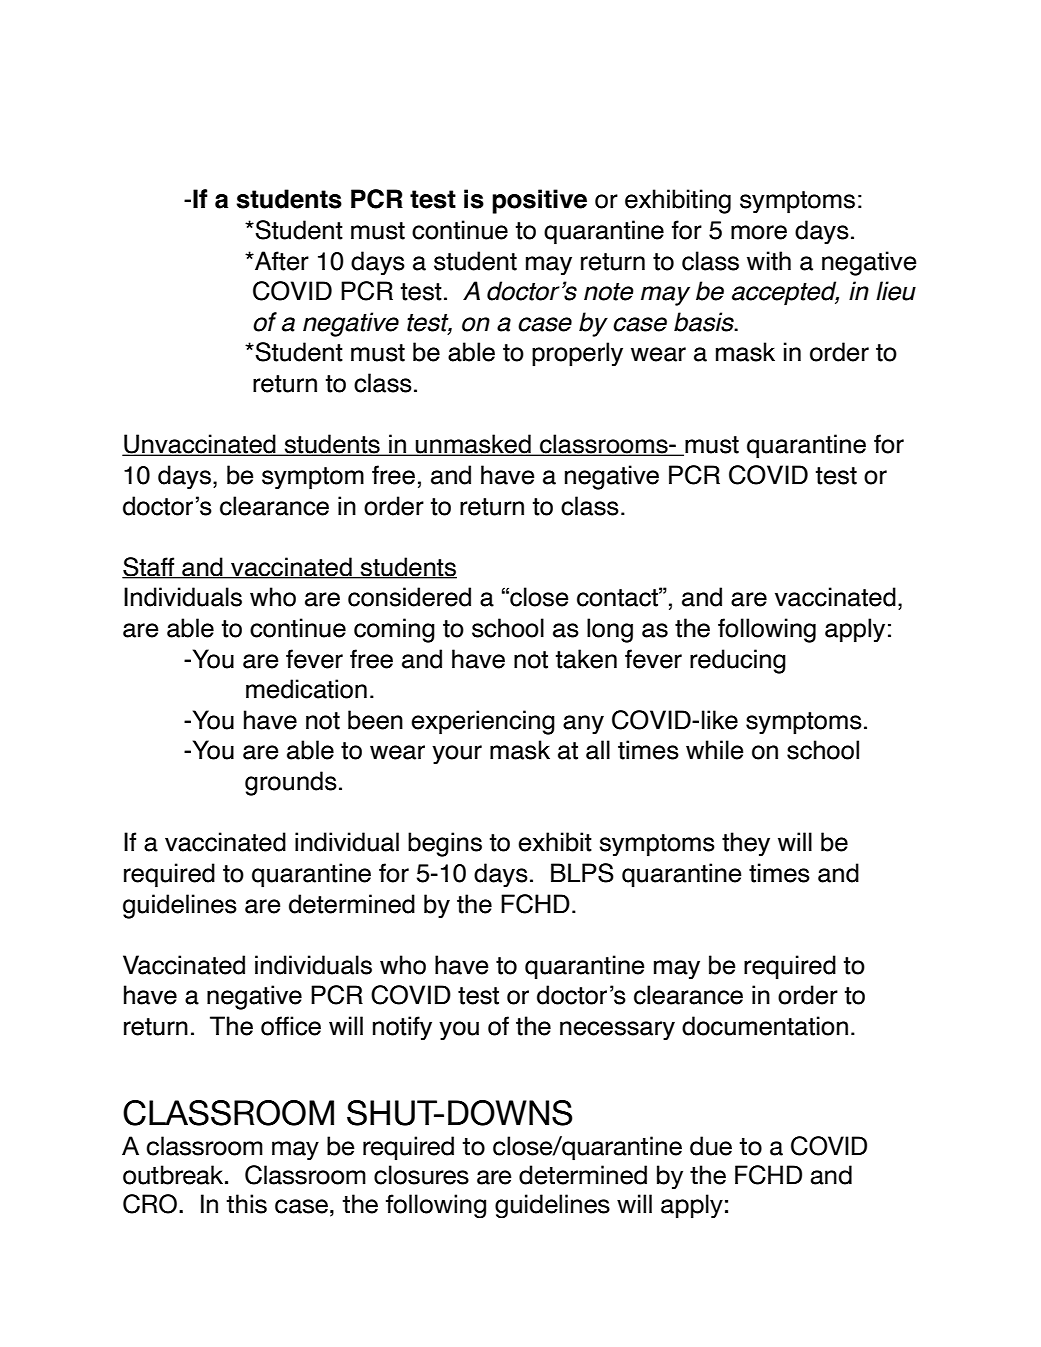 This screenshot has height=1347, width=1041. Describe the element at coordinates (281, 261) in the screenshot. I see `After` at that location.
